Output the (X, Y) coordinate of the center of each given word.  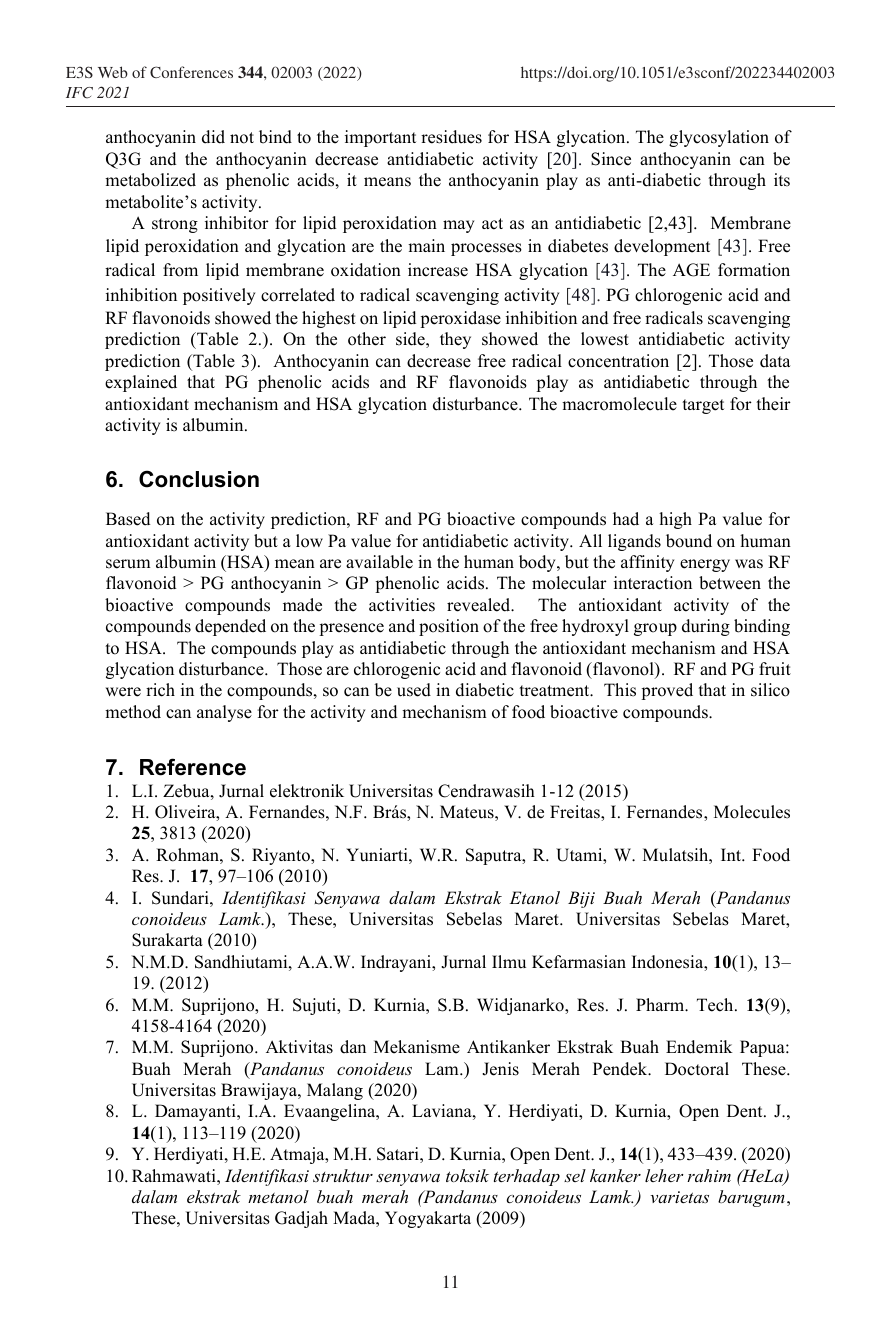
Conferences (191, 72)
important (380, 138)
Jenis (500, 1069)
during (706, 627)
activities (402, 605)
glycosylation (719, 138)
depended (230, 627)
